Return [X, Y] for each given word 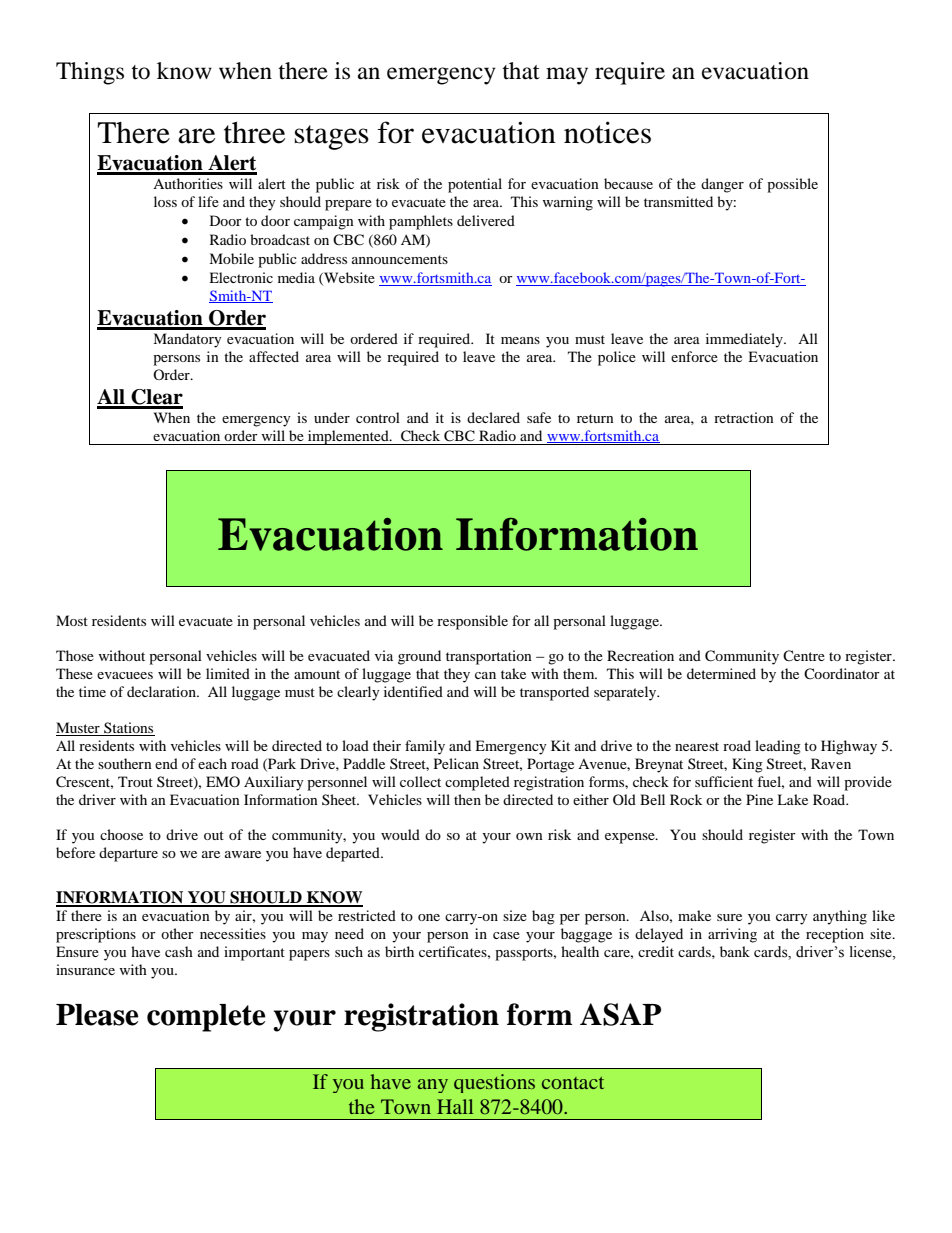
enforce [694, 356]
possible [792, 185]
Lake [792, 799]
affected [274, 356]
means [520, 340]
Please [97, 1015]
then [467, 799]
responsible [472, 622]
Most [72, 620]
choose [121, 834]
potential [475, 185]
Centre [804, 655]
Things [90, 73]
